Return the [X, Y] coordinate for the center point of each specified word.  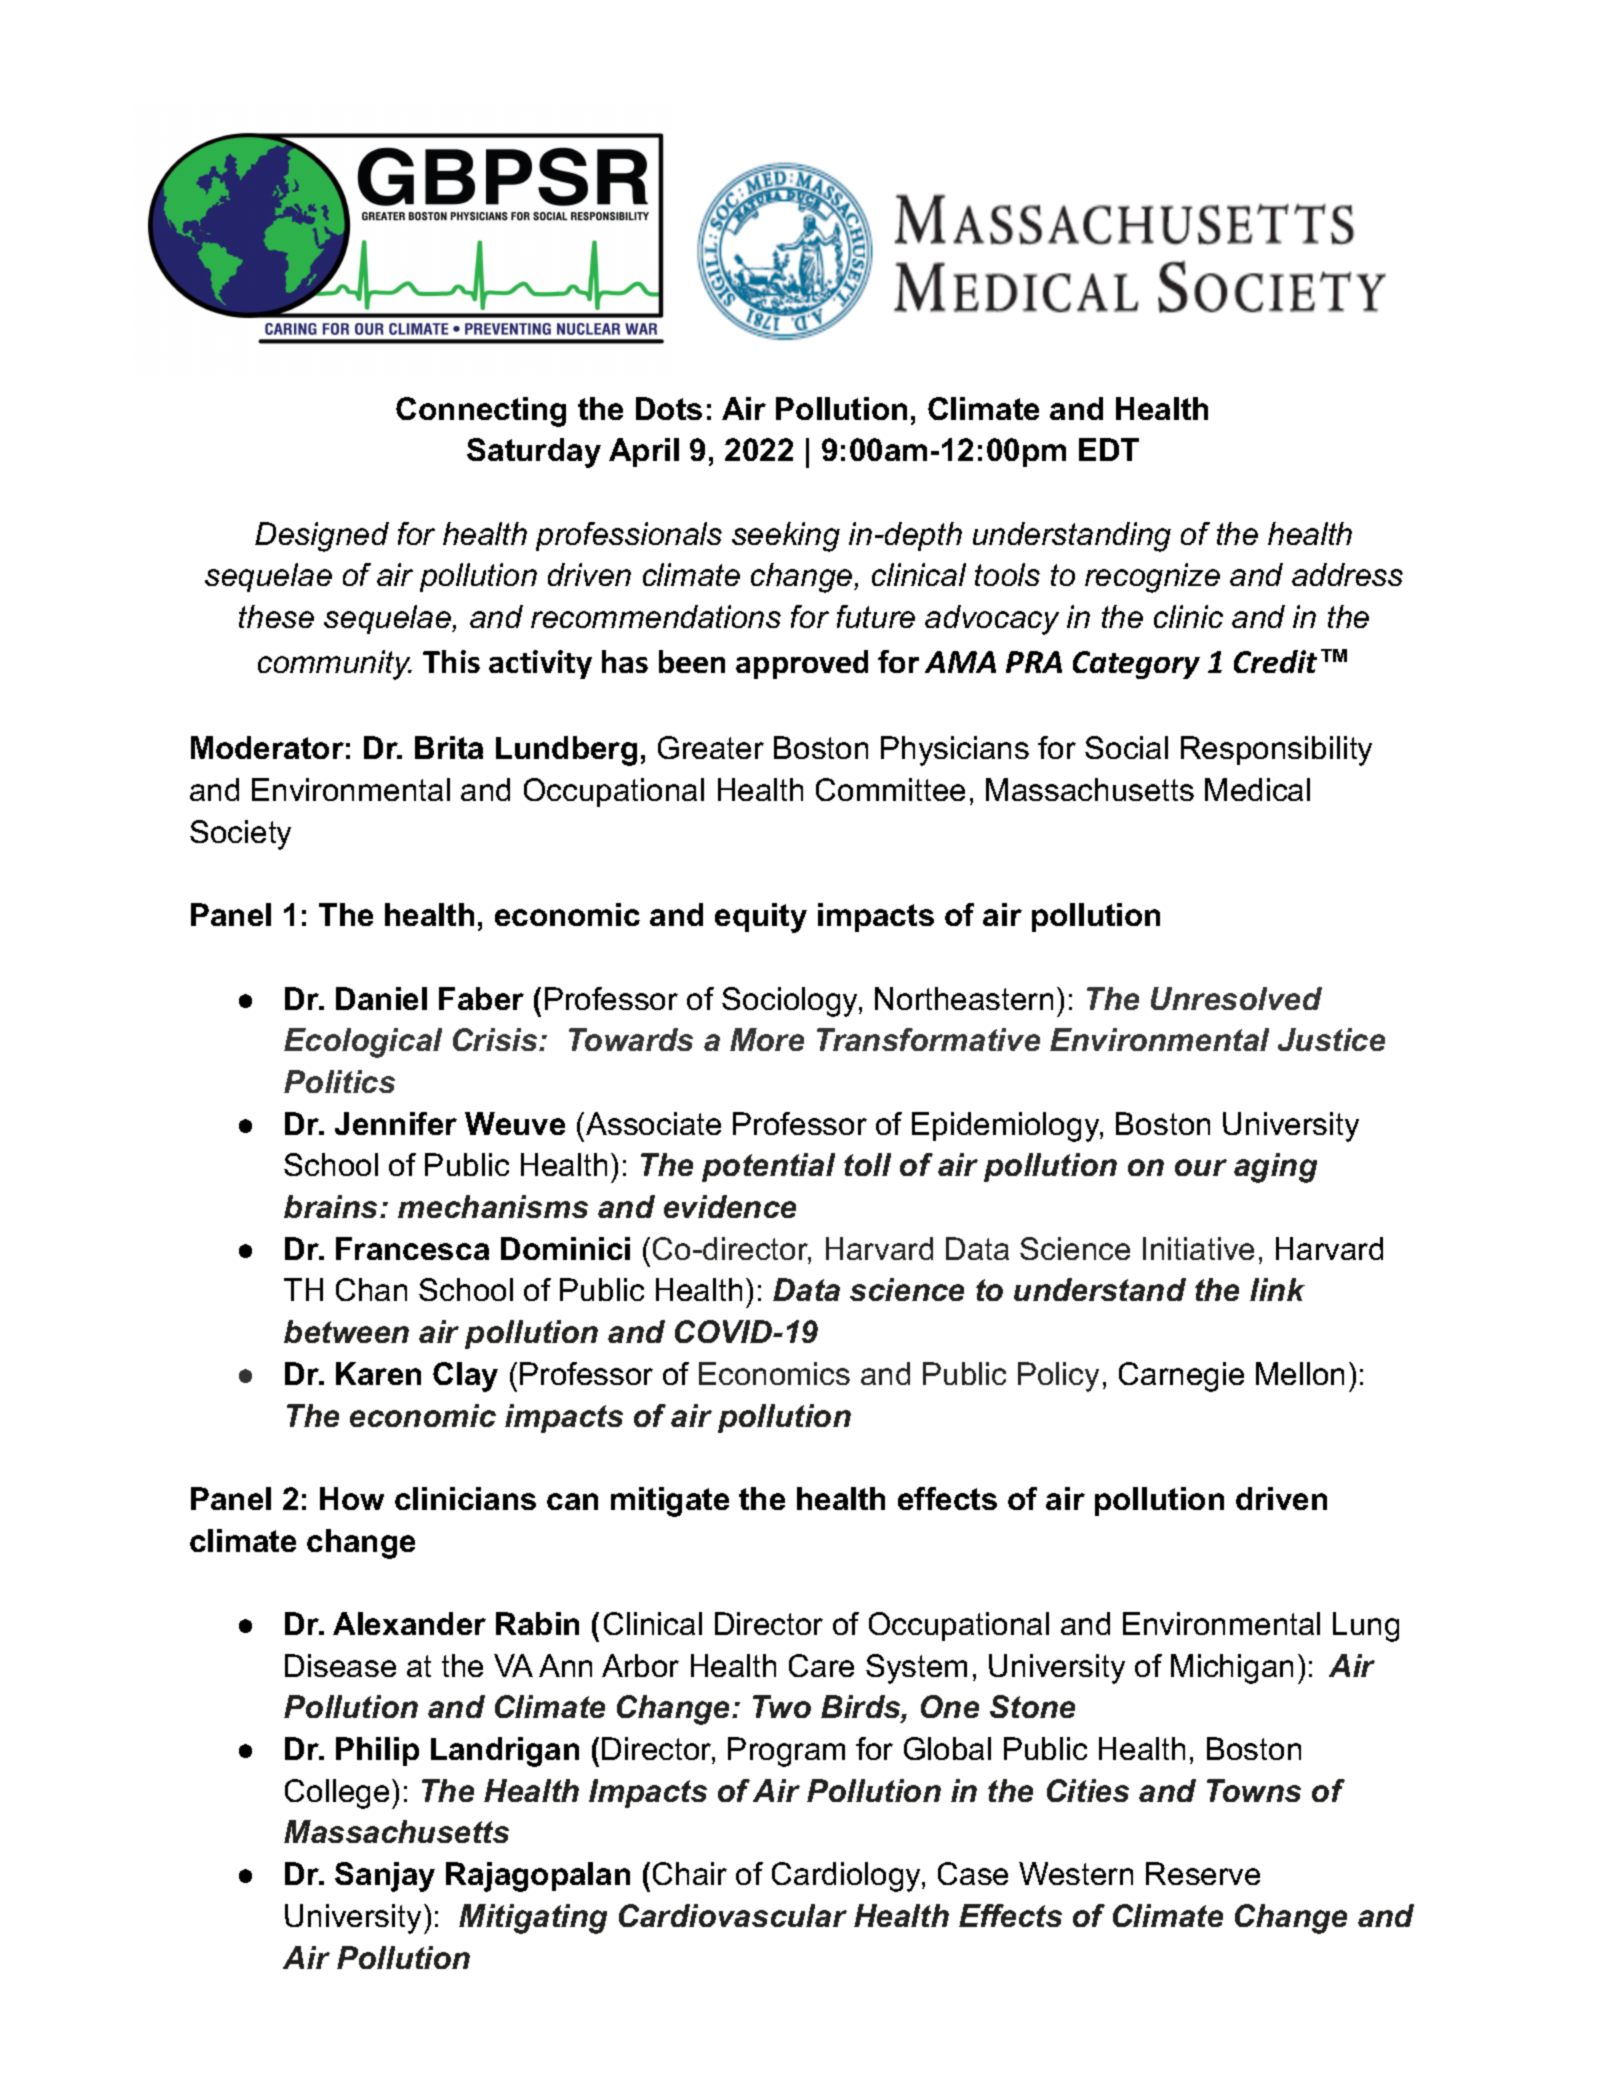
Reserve [1203, 1873]
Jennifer [396, 1123]
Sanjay [385, 1877]
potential [768, 1167]
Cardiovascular [733, 1915]
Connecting [481, 412]
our [1201, 1167]
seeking [786, 537]
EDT [1109, 449]
